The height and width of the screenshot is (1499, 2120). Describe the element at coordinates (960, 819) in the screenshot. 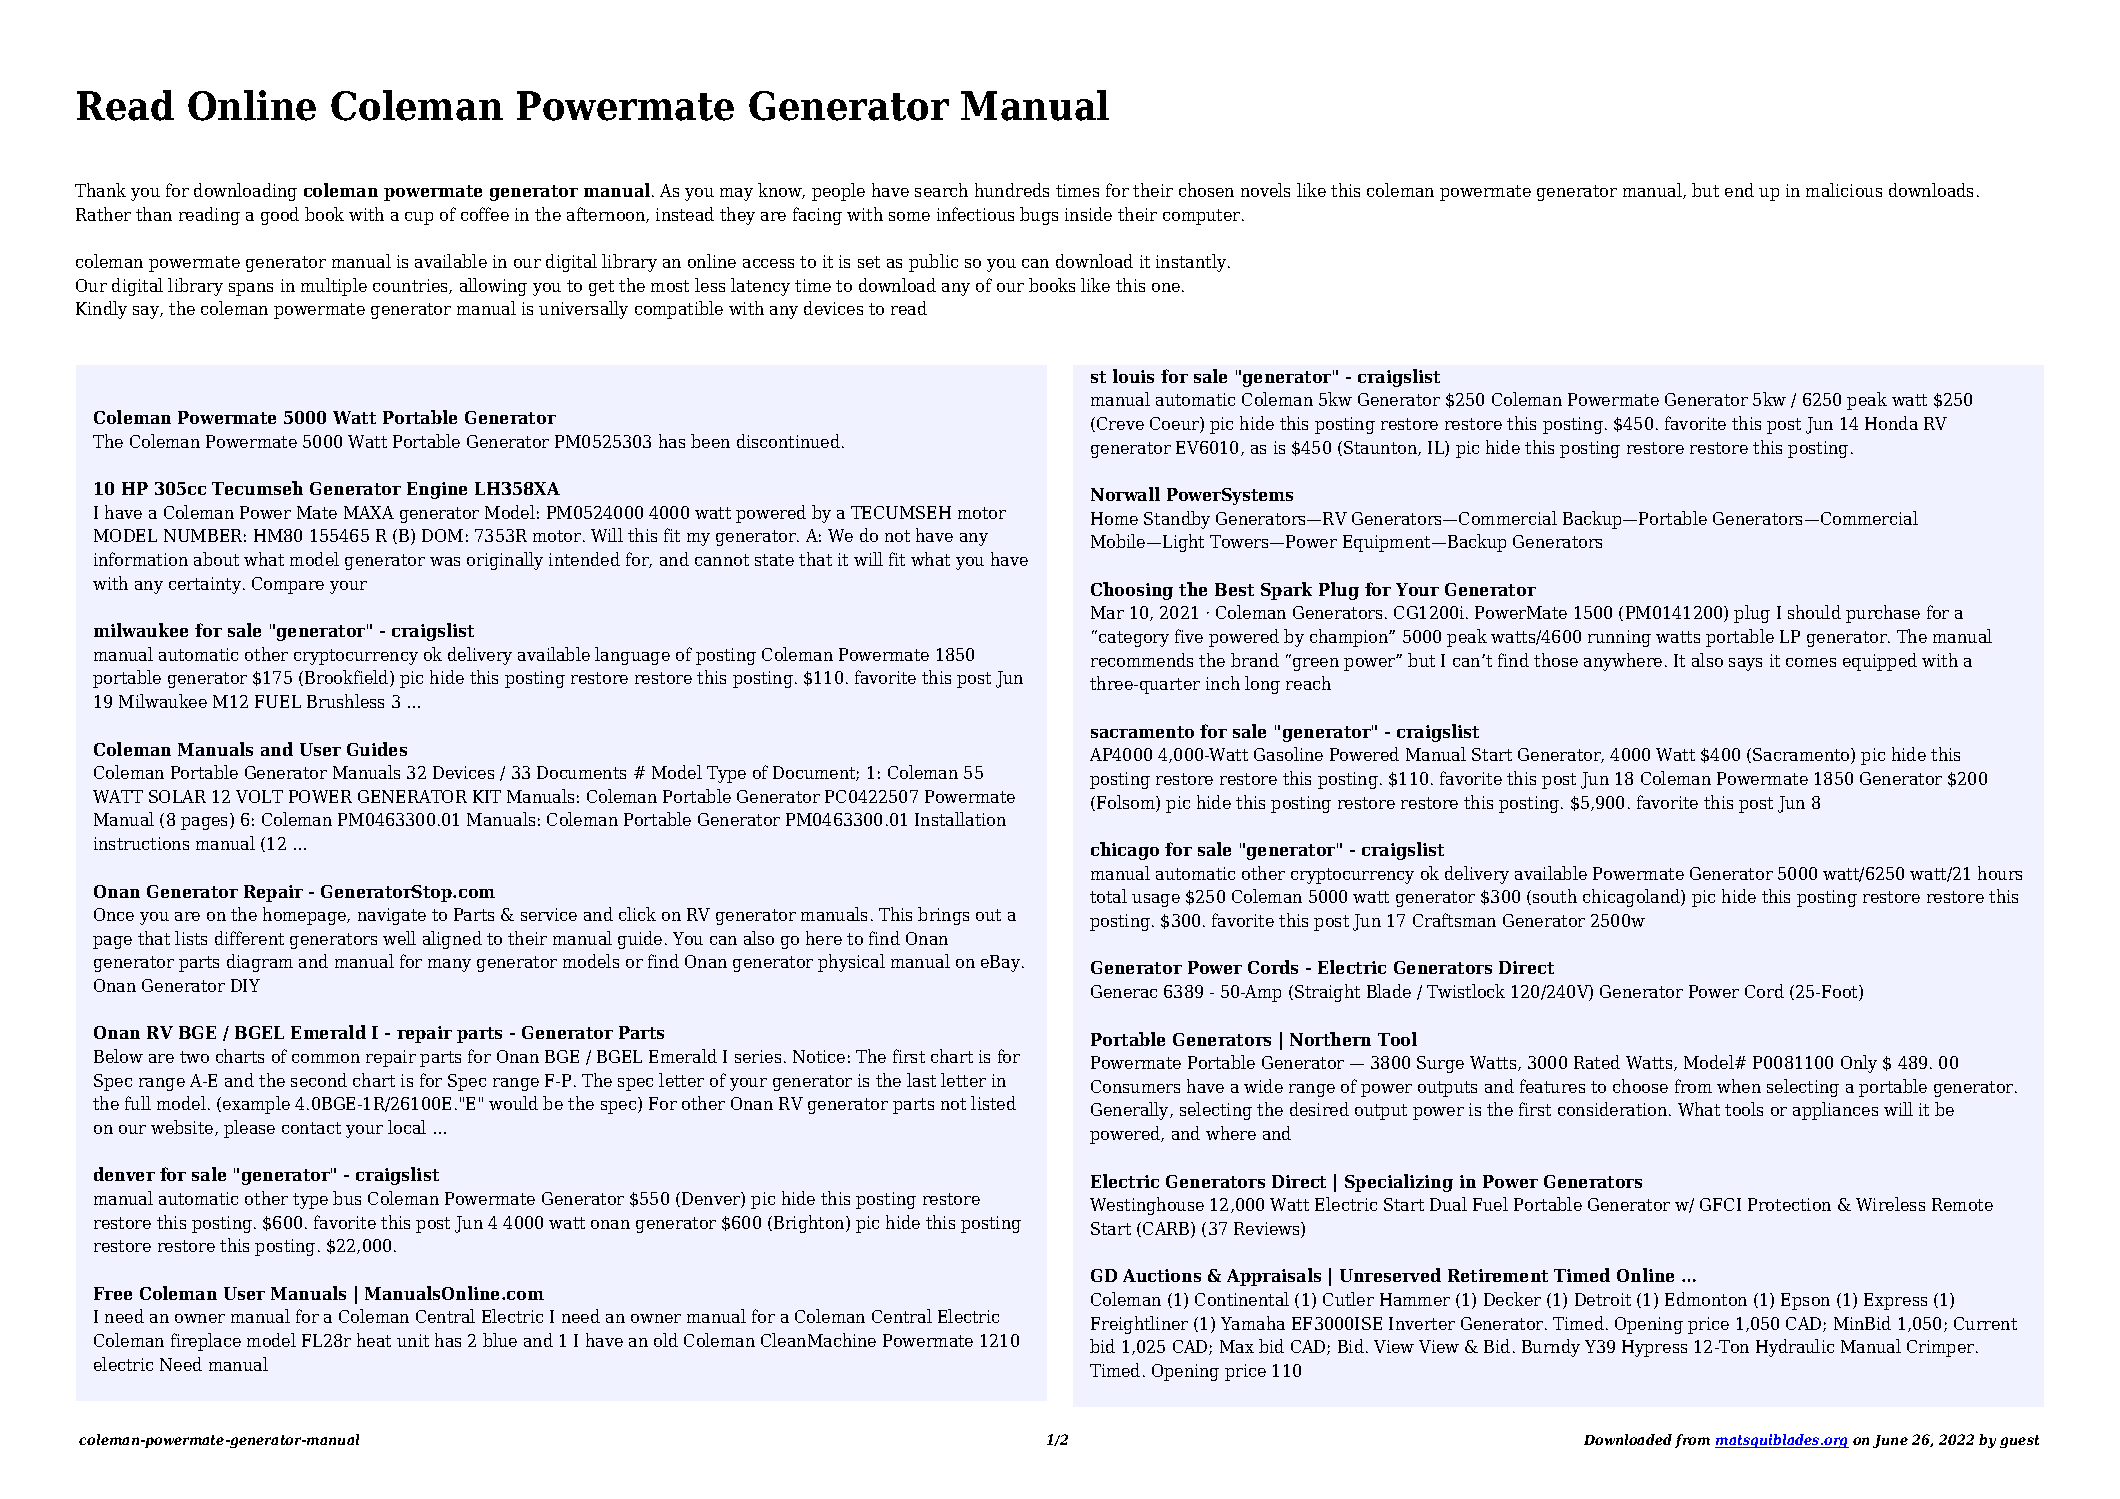

I see `Installation` at that location.
